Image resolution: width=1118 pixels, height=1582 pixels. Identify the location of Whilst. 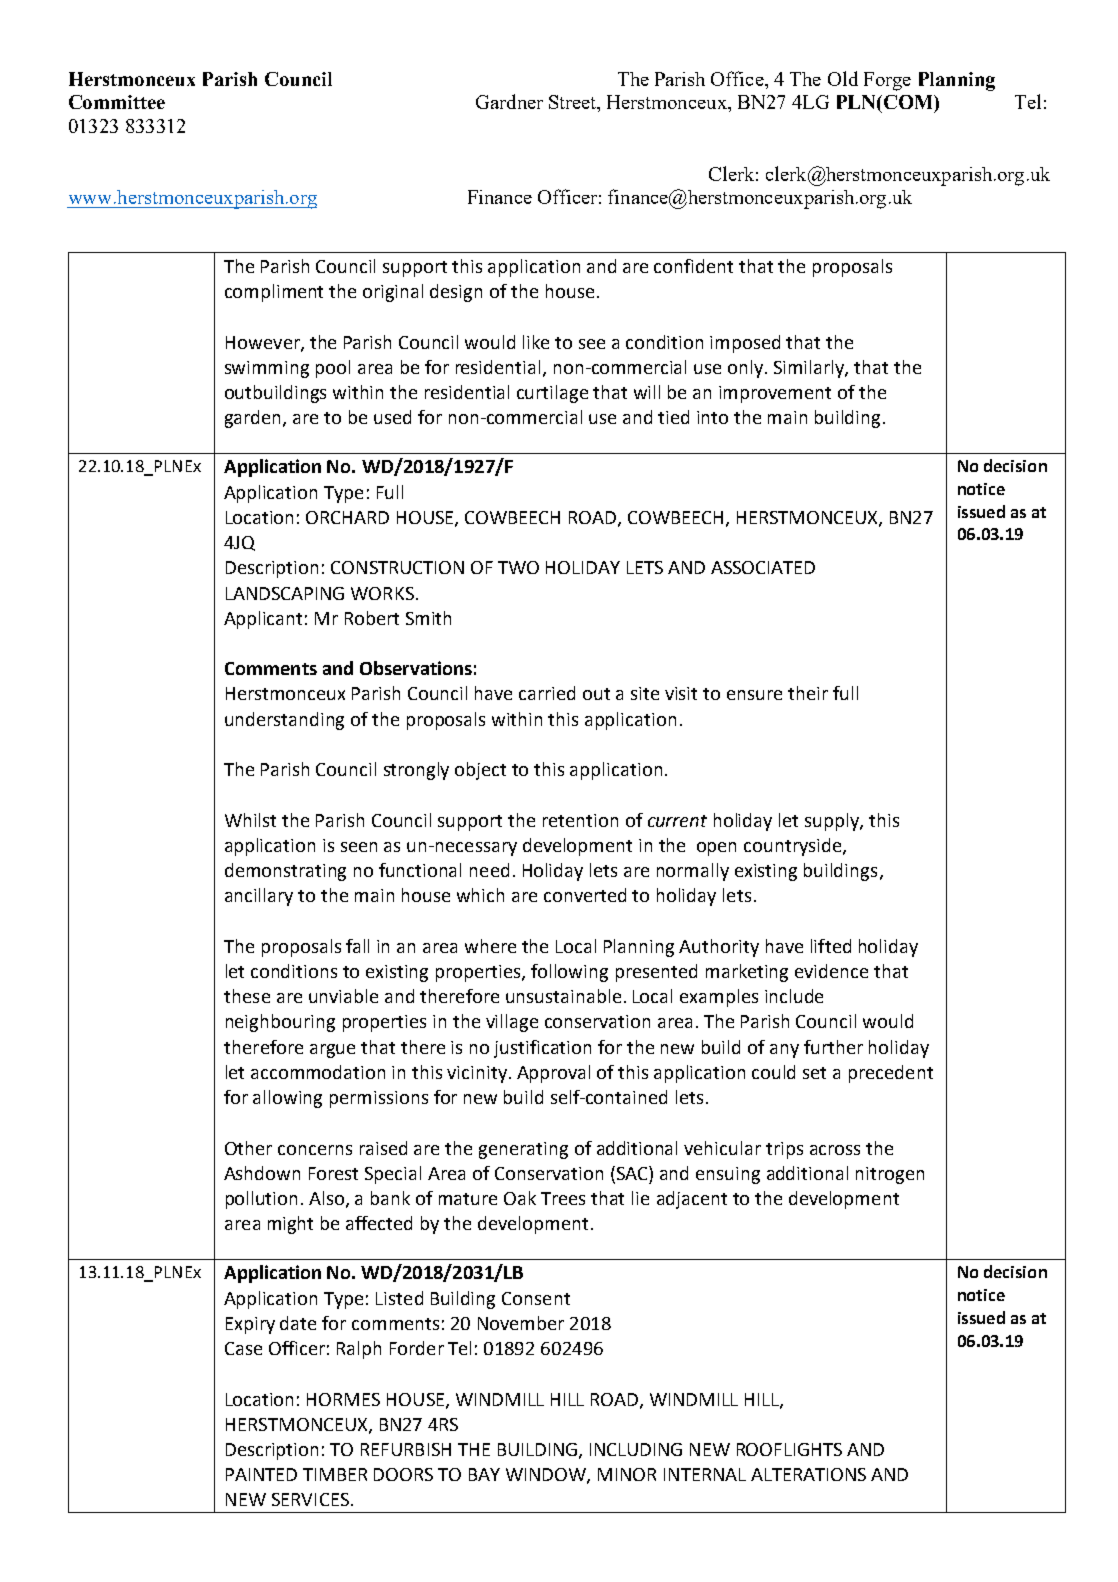
(250, 820).
